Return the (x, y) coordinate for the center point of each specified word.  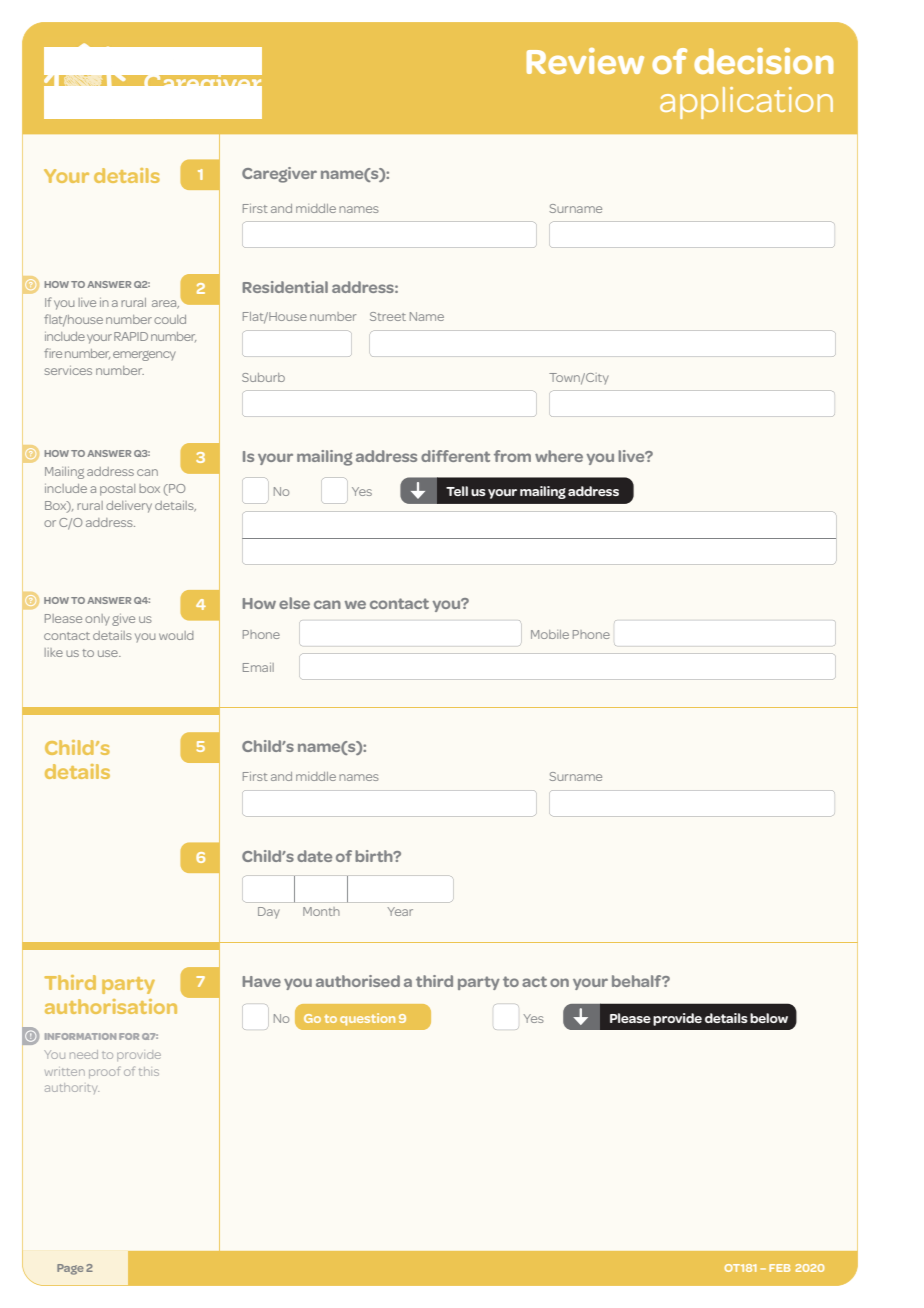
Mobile (550, 634)
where (559, 456)
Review (585, 61)
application (746, 103)
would (176, 635)
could (170, 319)
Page (70, 1269)
